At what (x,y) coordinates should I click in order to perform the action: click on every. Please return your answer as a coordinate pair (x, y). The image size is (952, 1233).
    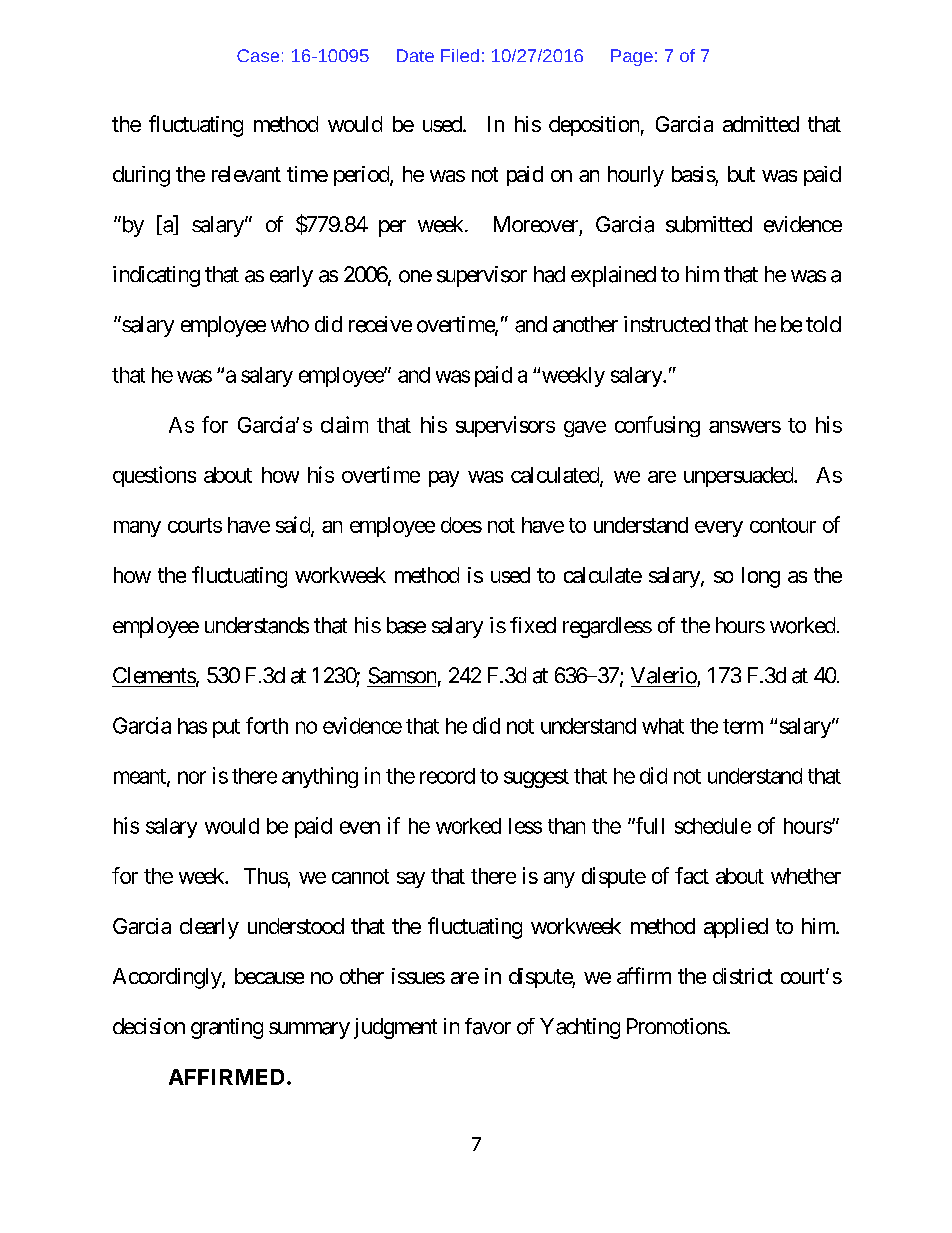
    Looking at the image, I should click on (719, 529).
